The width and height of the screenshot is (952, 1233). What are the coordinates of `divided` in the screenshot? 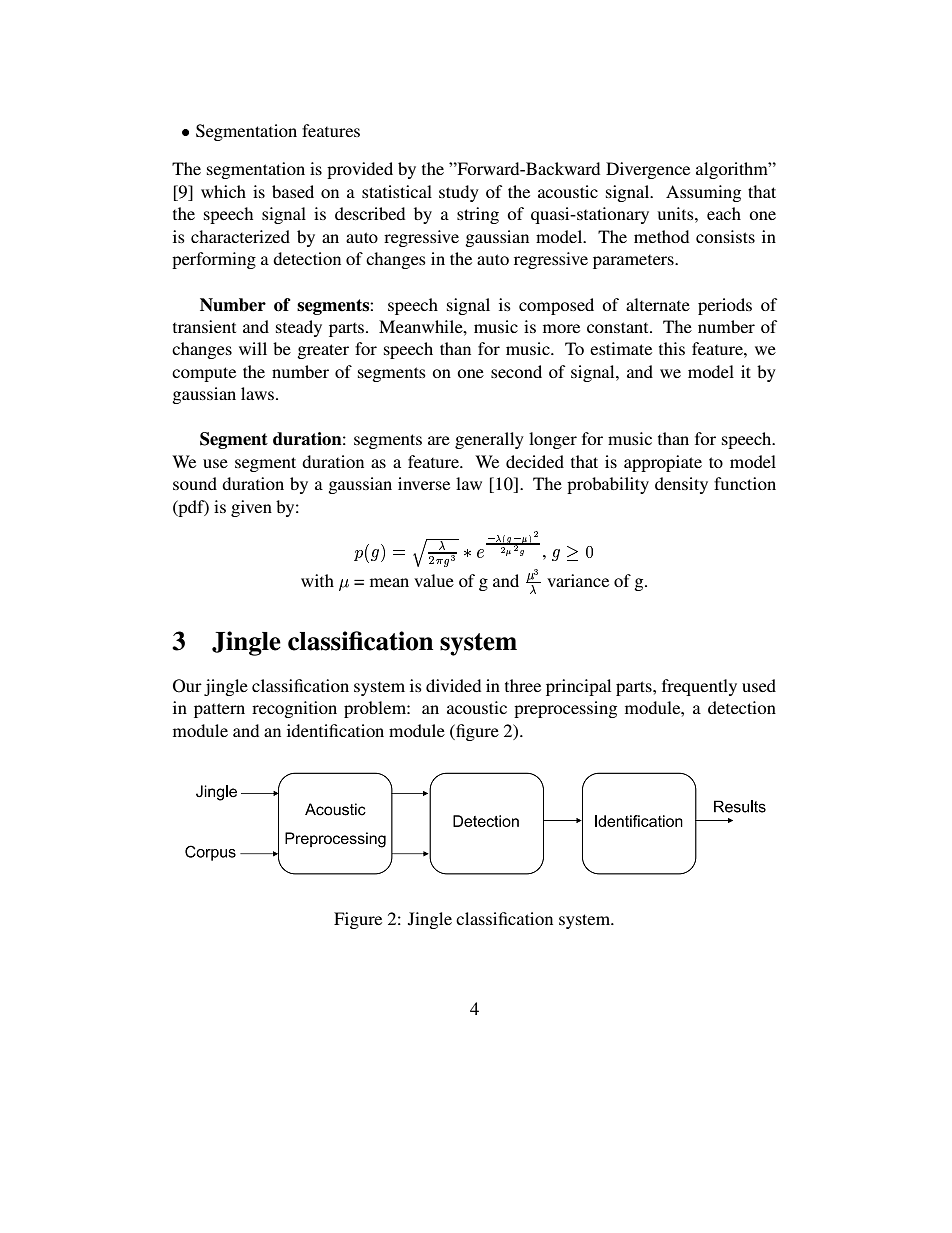 It's located at (453, 685).
